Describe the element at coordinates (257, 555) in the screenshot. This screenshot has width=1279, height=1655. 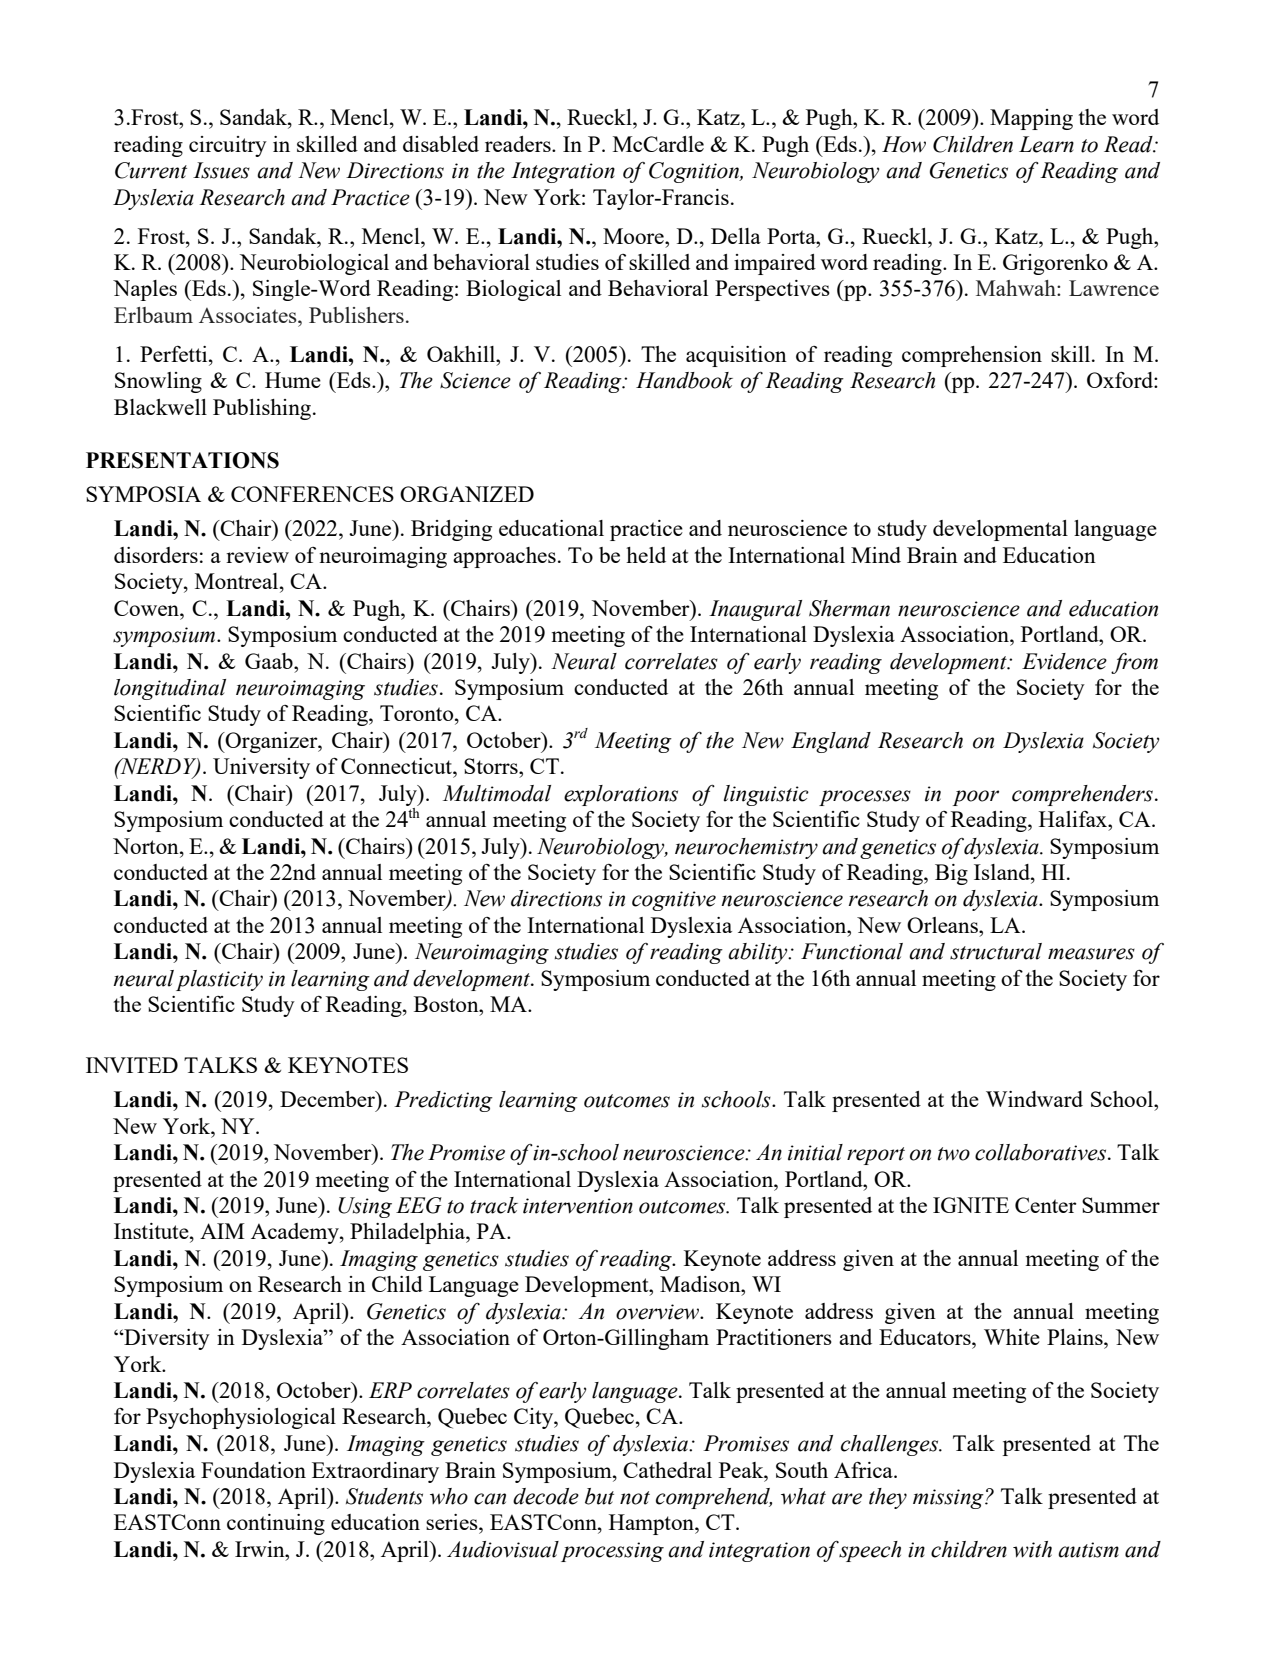
I see `review` at that location.
